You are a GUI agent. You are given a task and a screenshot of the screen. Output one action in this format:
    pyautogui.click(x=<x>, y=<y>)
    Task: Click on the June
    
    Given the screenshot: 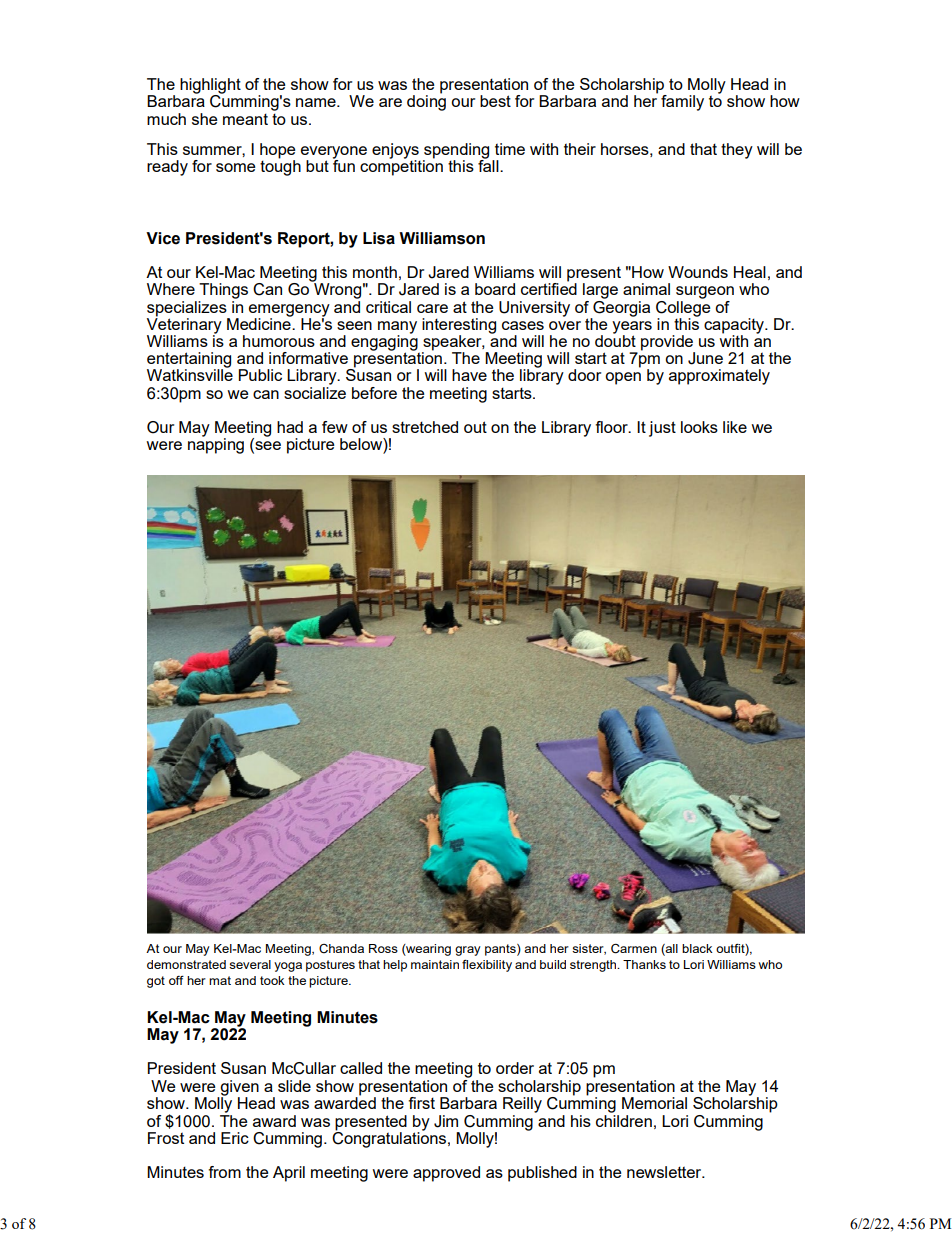 What is the action you would take?
    pyautogui.click(x=705, y=358)
